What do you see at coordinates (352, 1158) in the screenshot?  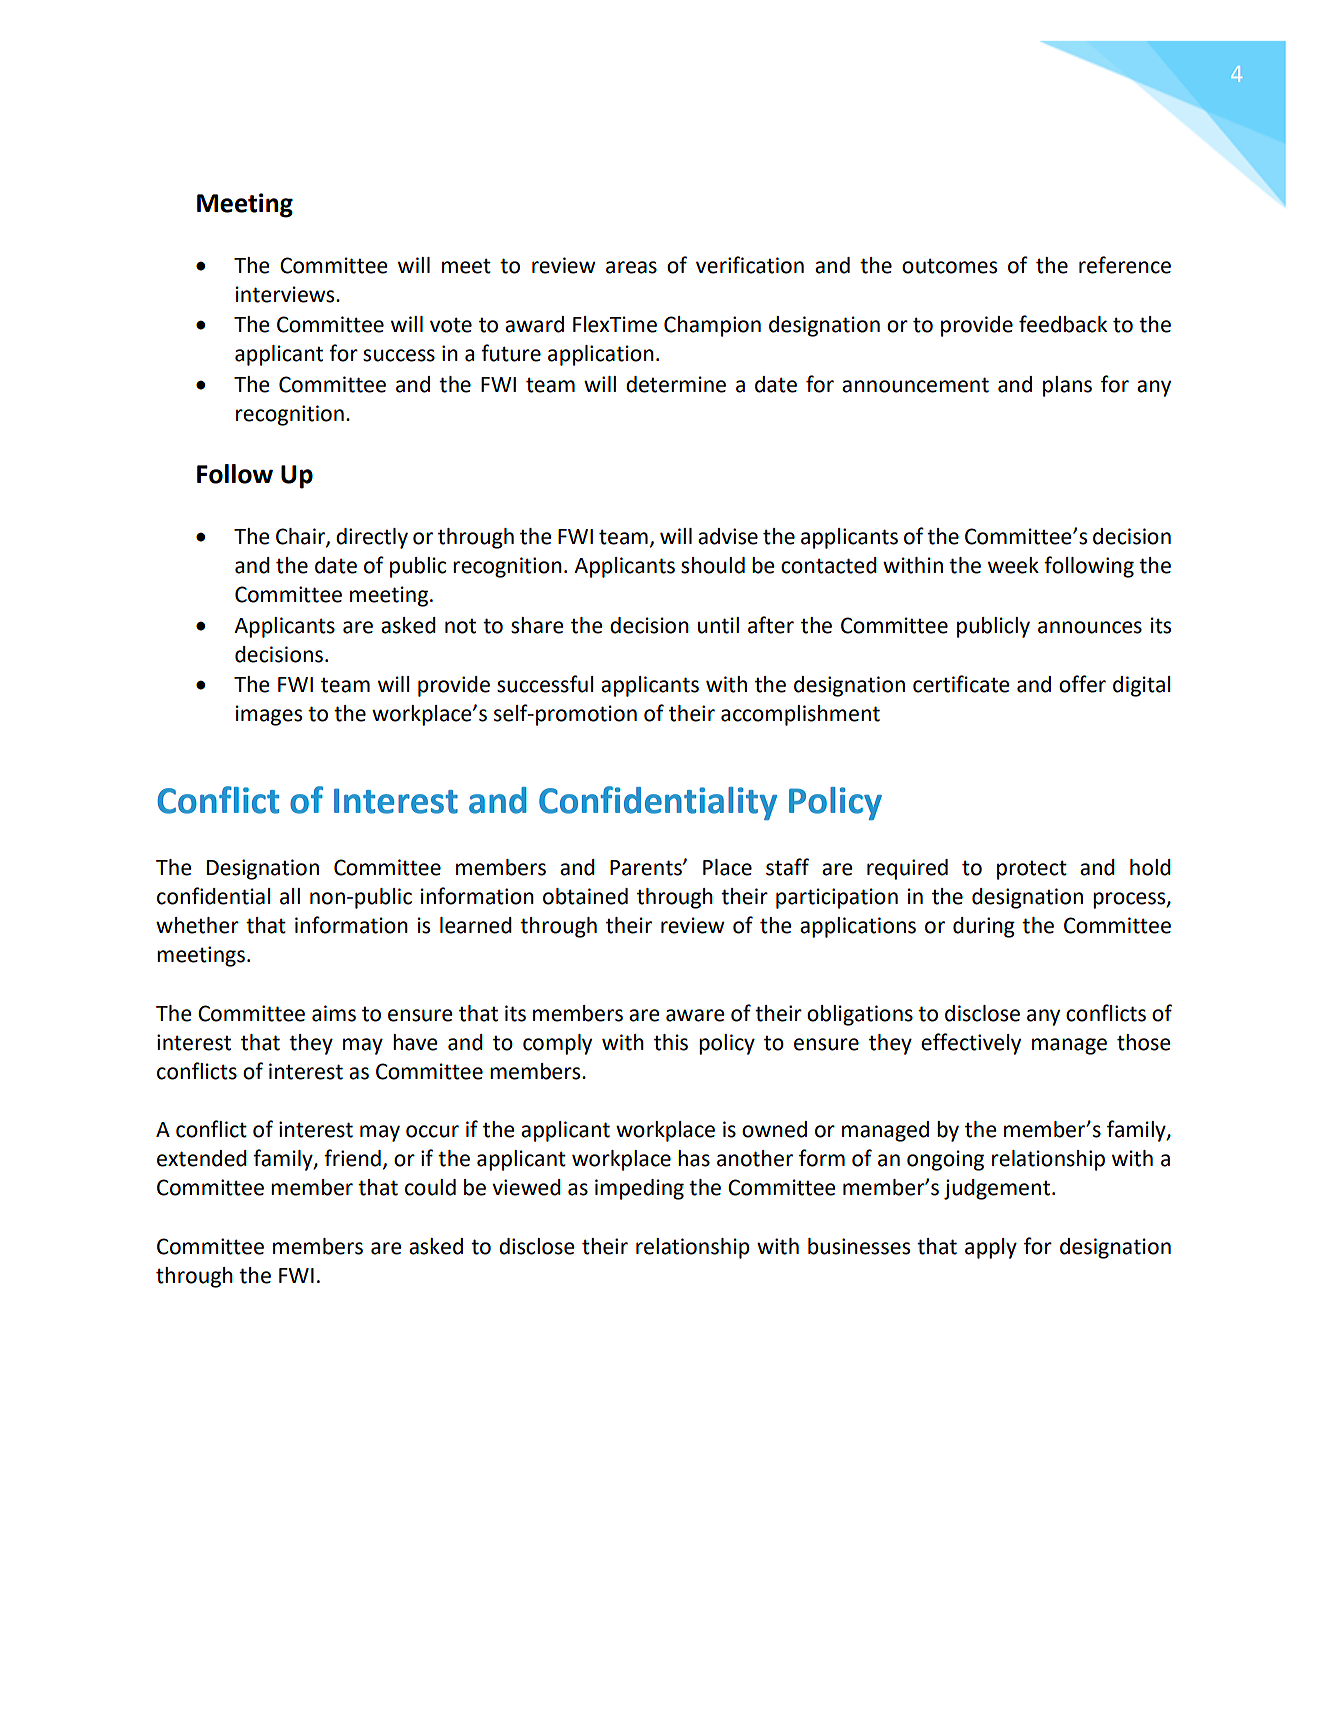 I see `friend` at bounding box center [352, 1158].
